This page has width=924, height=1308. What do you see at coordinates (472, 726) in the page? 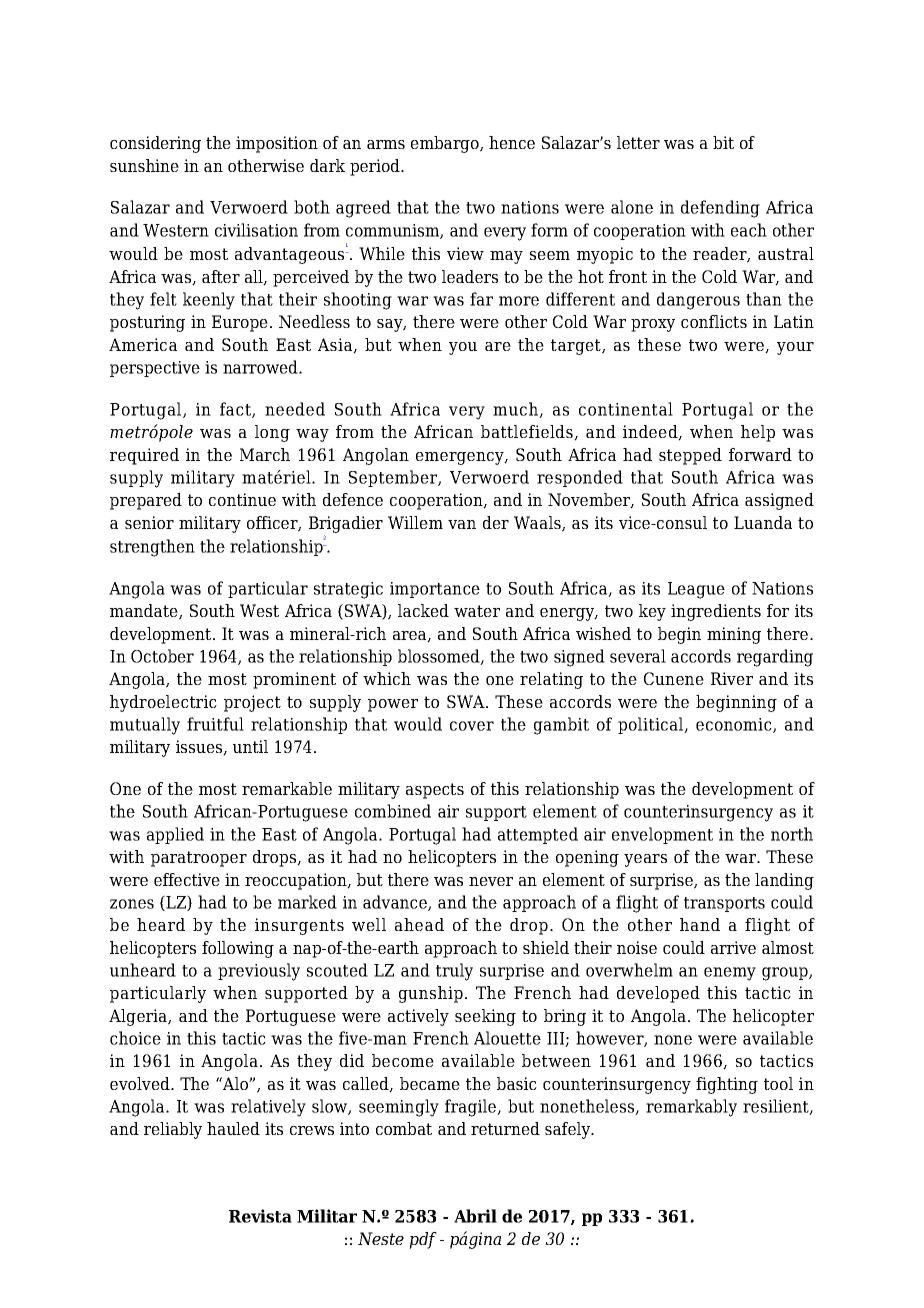
I see `cover` at bounding box center [472, 726].
